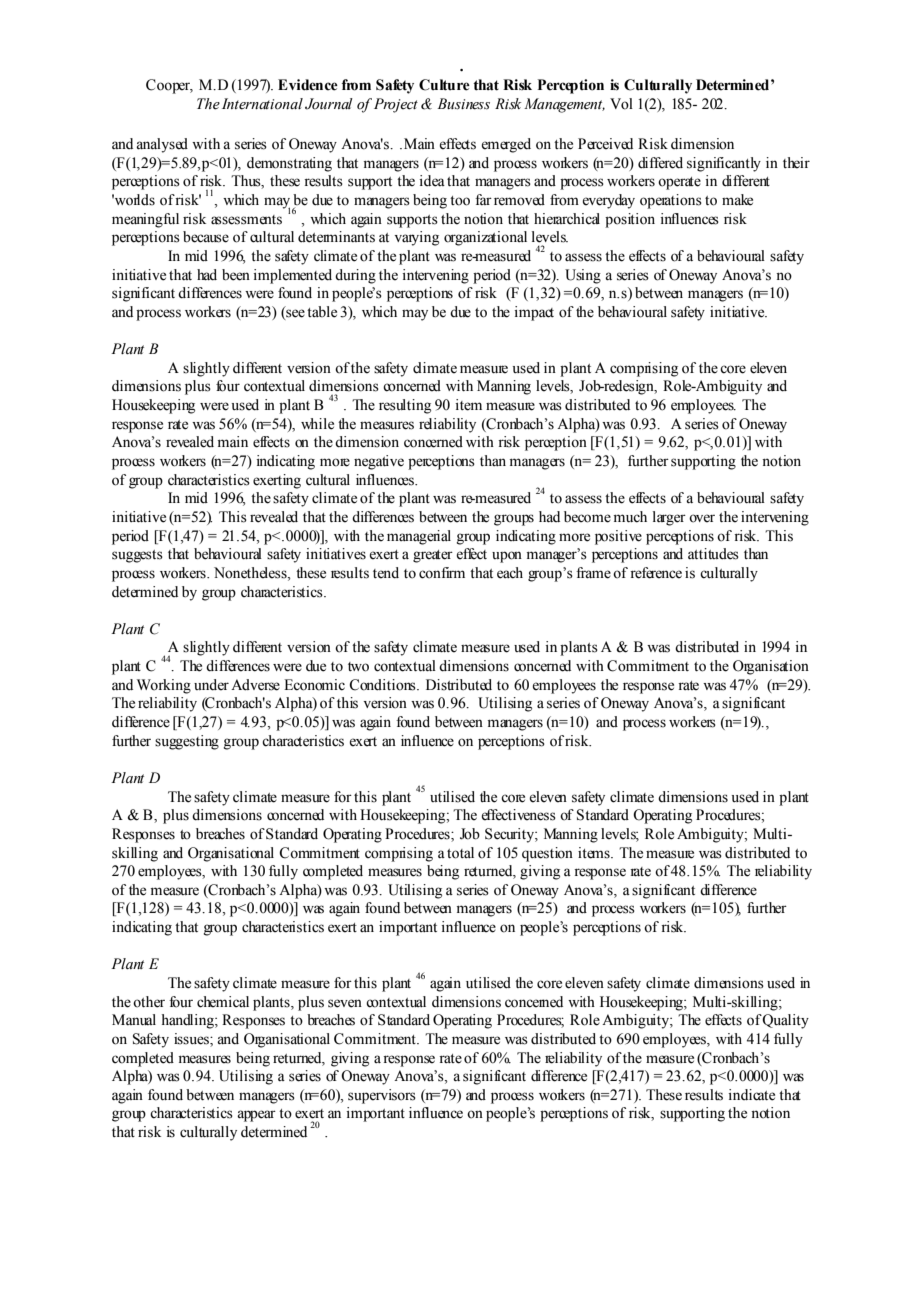 The height and width of the image is (1308, 924). Describe the element at coordinates (547, 854) in the image. I see `question` at that location.
